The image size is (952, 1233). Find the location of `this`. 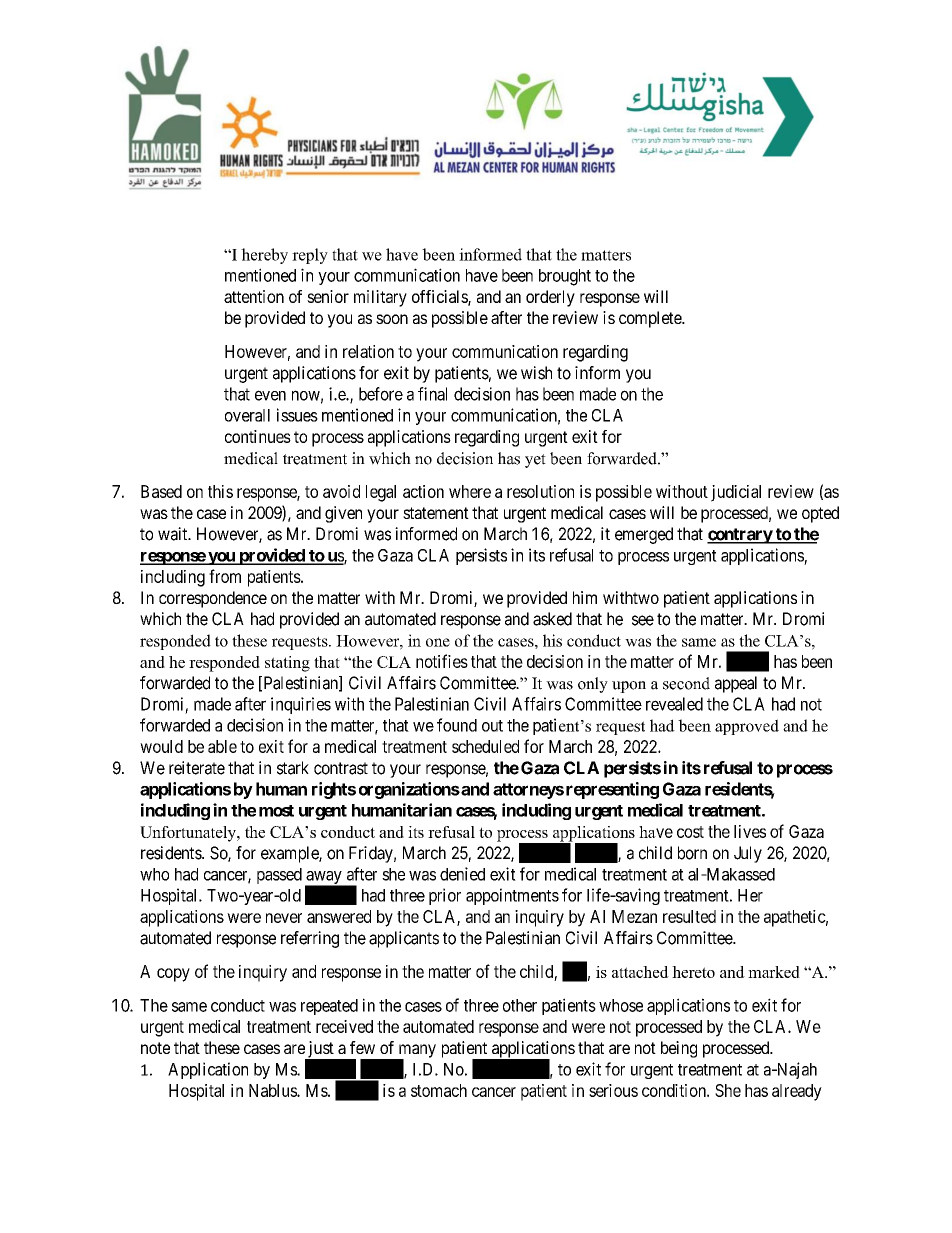

this is located at coordinates (220, 491).
